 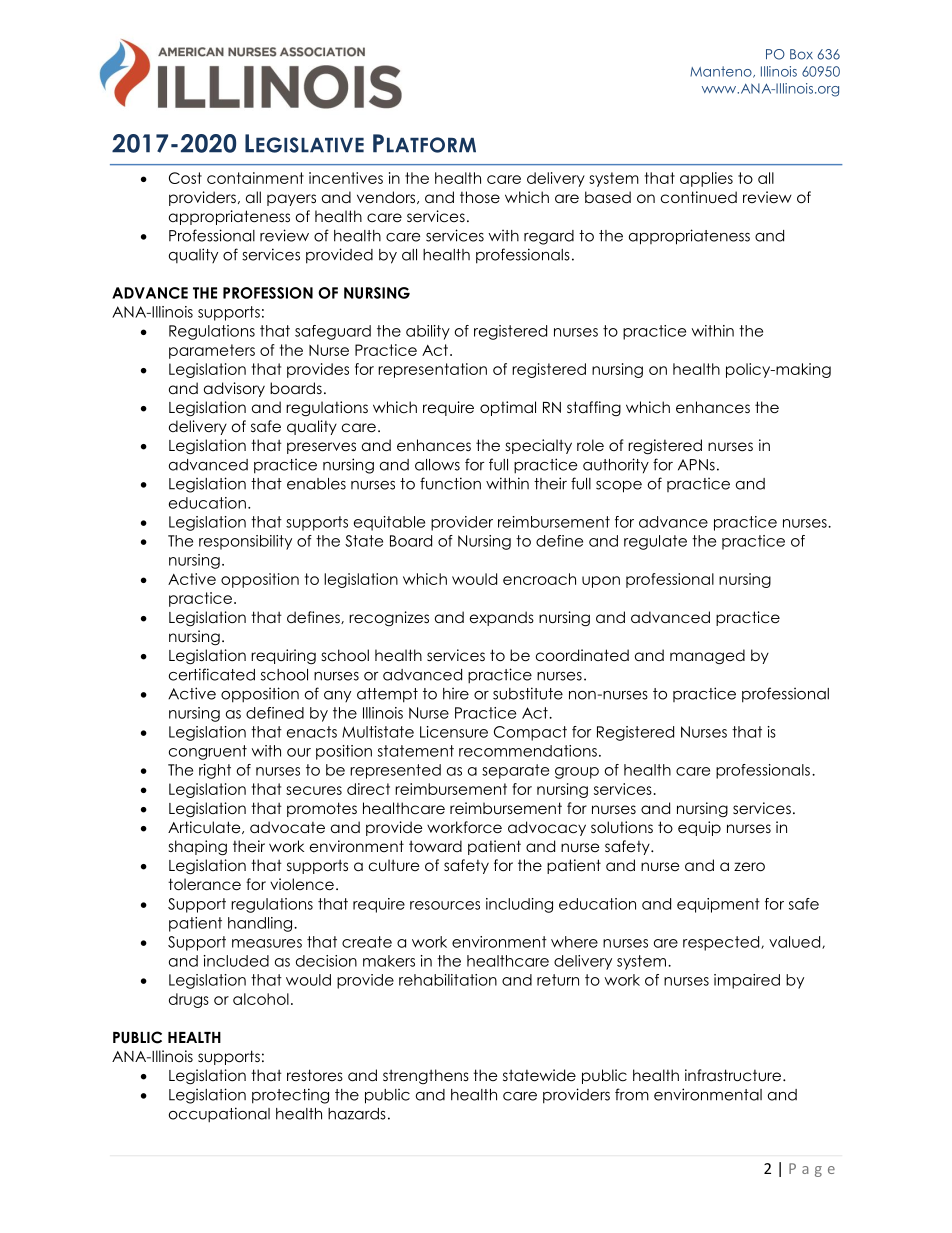 What do you see at coordinates (594, 408) in the screenshot?
I see `staffing` at bounding box center [594, 408].
